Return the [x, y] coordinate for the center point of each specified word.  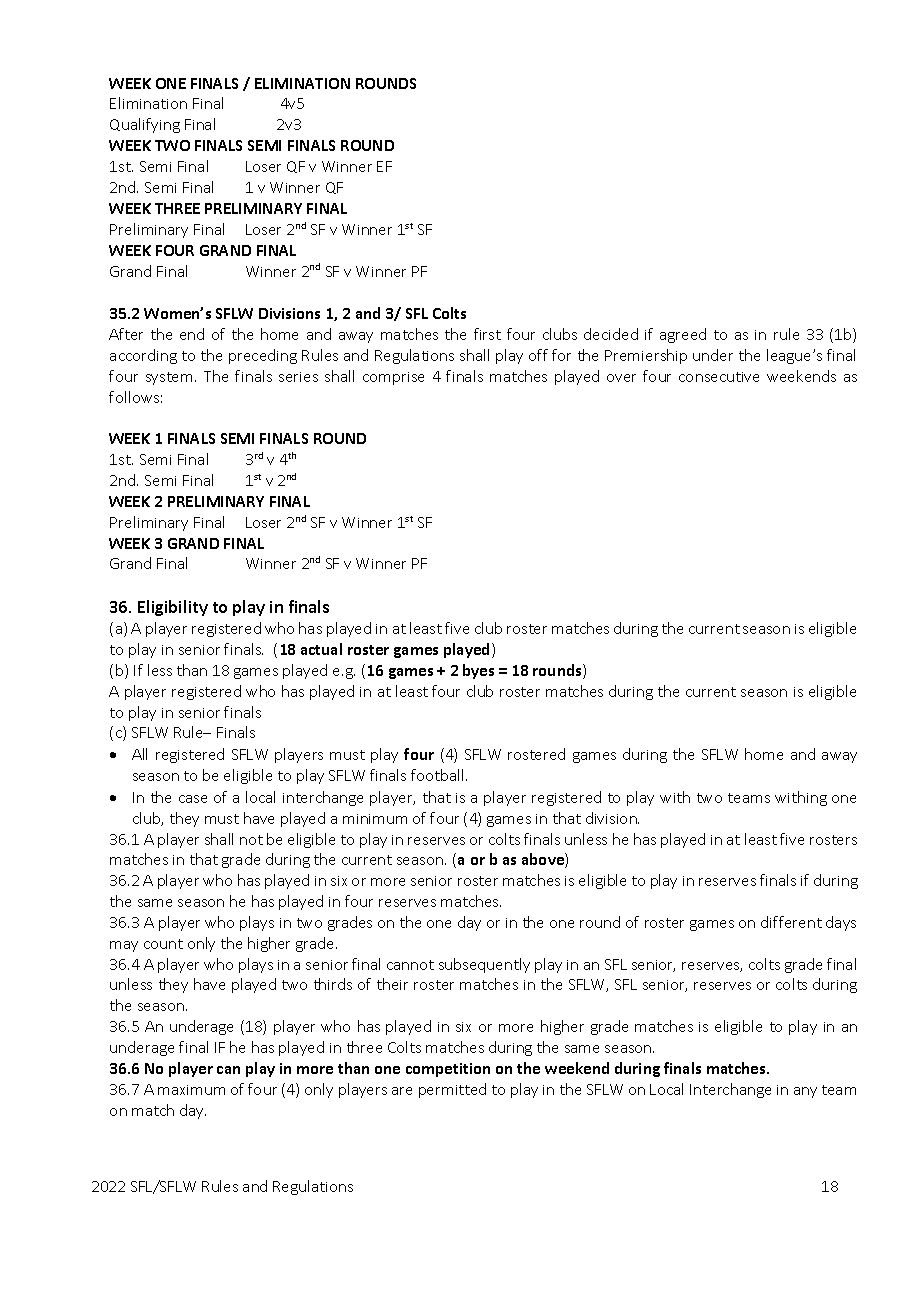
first [487, 334]
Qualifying [145, 125]
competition [448, 1070]
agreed [683, 335]
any [805, 1092]
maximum [191, 1090]
